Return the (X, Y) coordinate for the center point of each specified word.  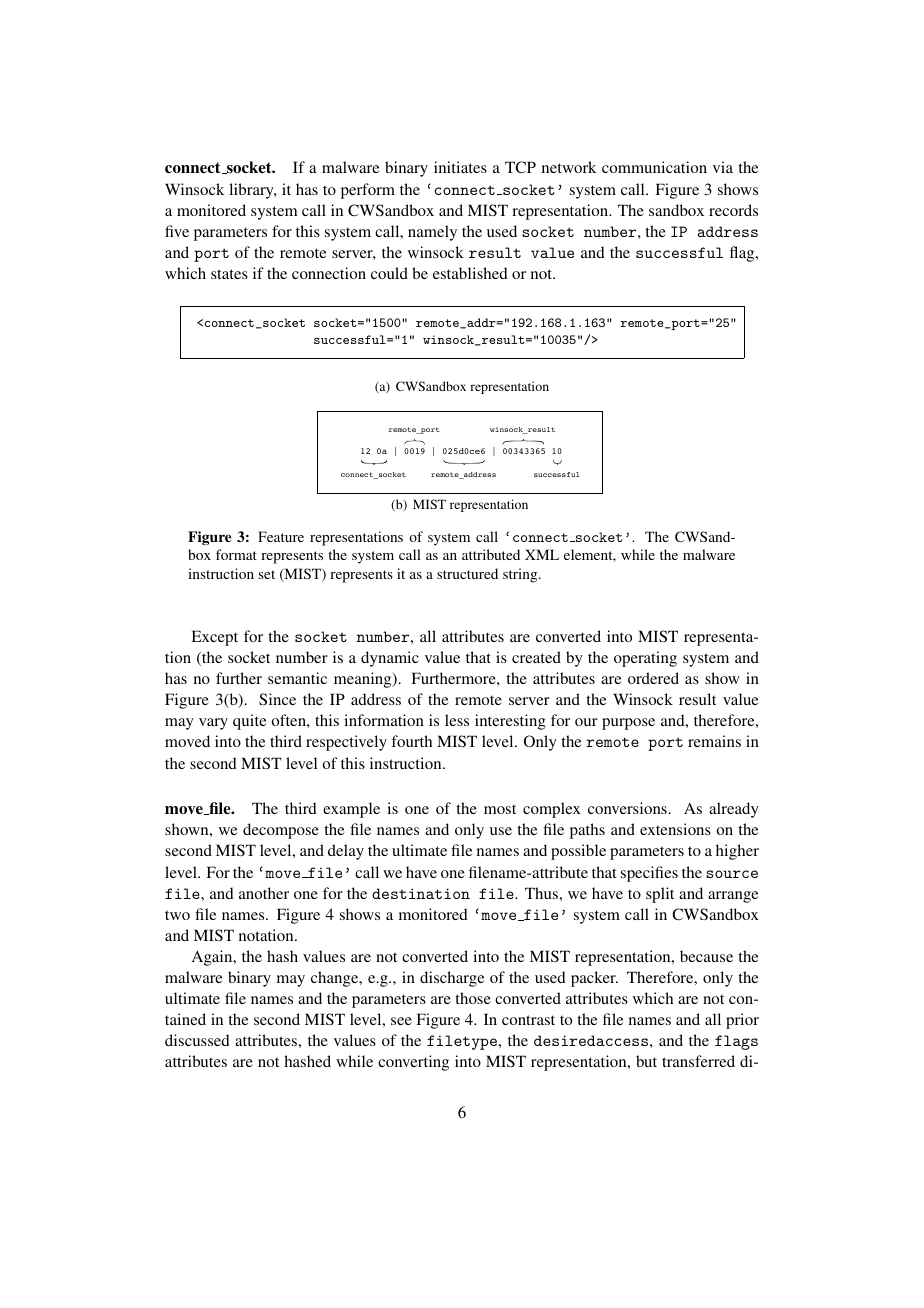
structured (467, 573)
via (723, 167)
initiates (460, 167)
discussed (197, 1040)
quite (249, 722)
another (264, 893)
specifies (649, 874)
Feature (281, 536)
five (177, 231)
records (733, 210)
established (470, 273)
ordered (653, 678)
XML (542, 554)
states (229, 274)
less (457, 720)
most (500, 809)
